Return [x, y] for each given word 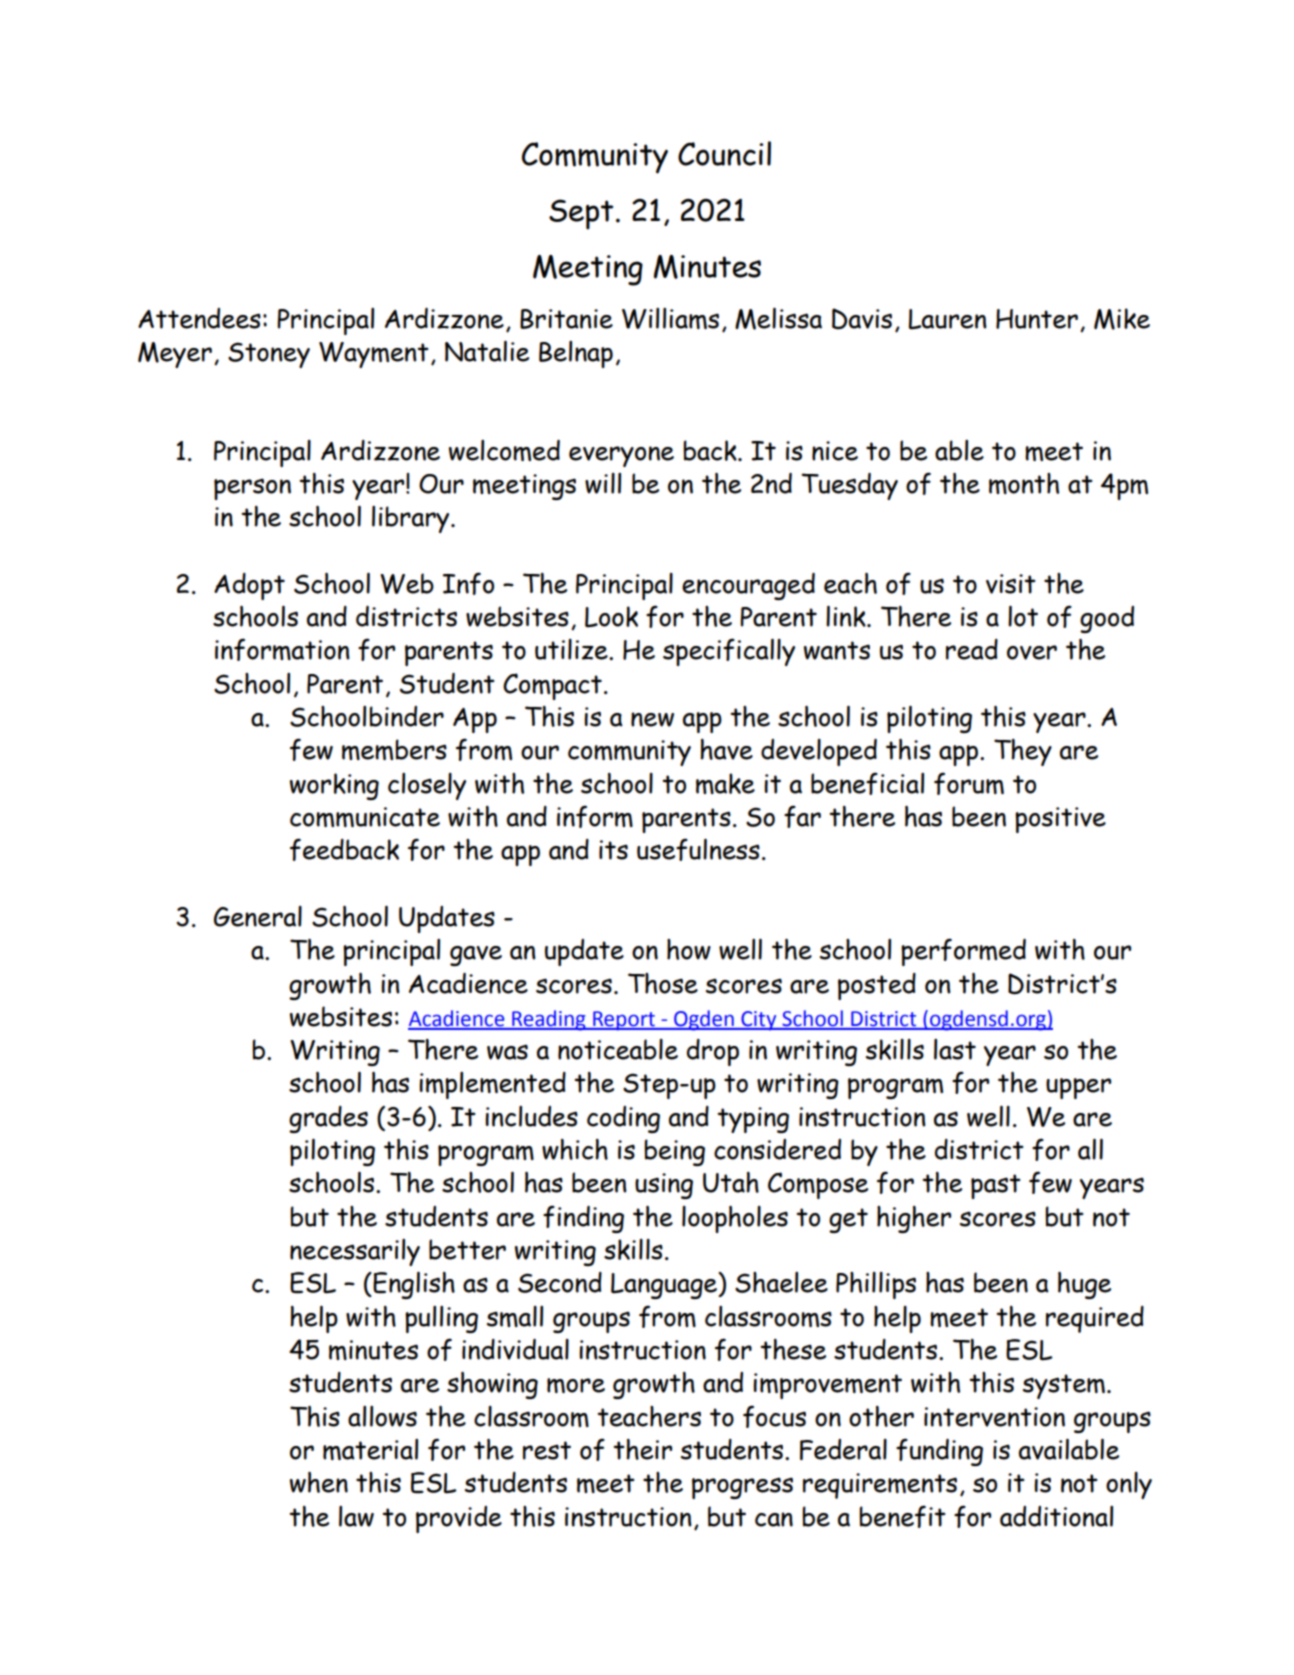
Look [611, 617]
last [955, 1049]
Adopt [249, 586]
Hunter [1037, 319]
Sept [581, 214]
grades [328, 1119]
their [642, 1449]
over [1032, 652]
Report [624, 1021]
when [319, 1482]
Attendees [199, 318]
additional [1056, 1516]
